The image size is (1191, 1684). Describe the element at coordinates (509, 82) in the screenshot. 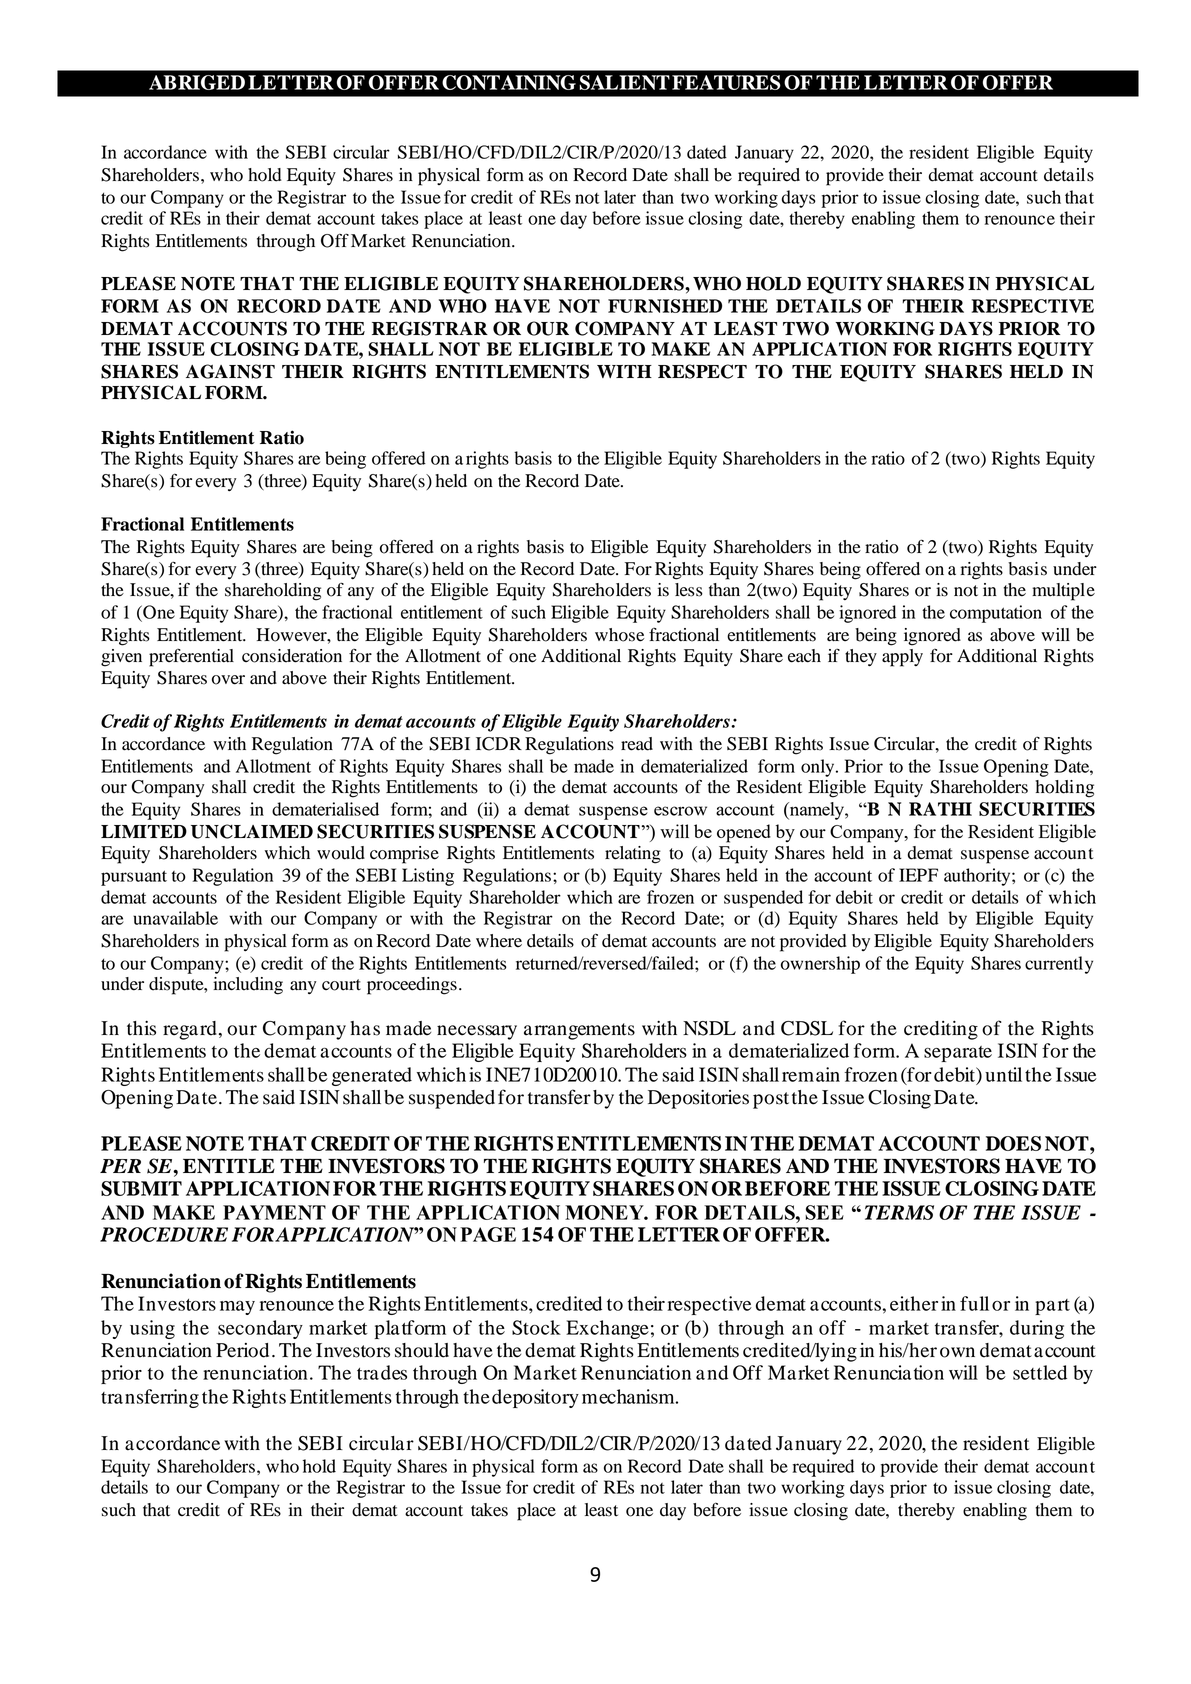

I see `CONTAINING` at that location.
